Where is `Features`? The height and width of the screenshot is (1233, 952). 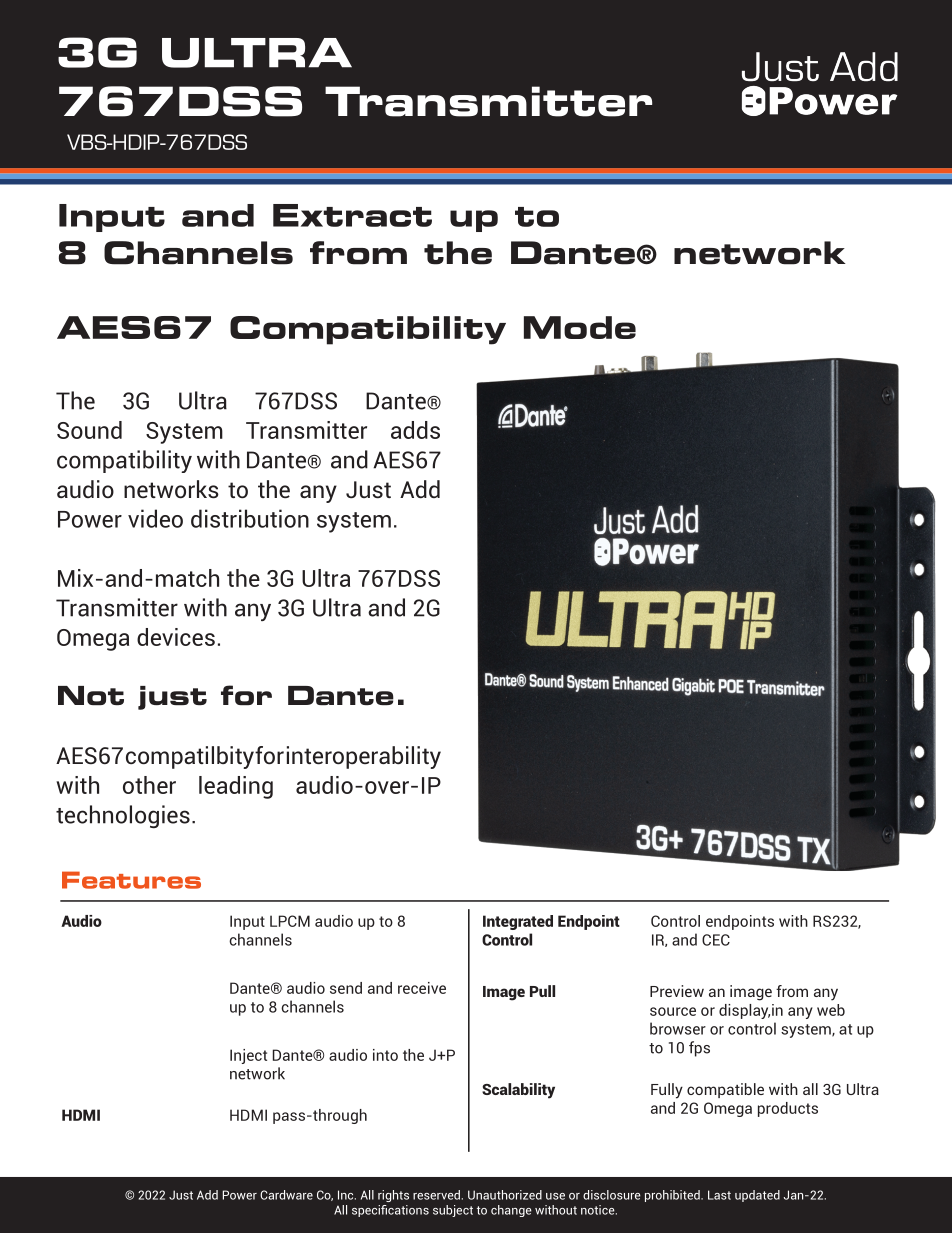
Features is located at coordinates (131, 880).
